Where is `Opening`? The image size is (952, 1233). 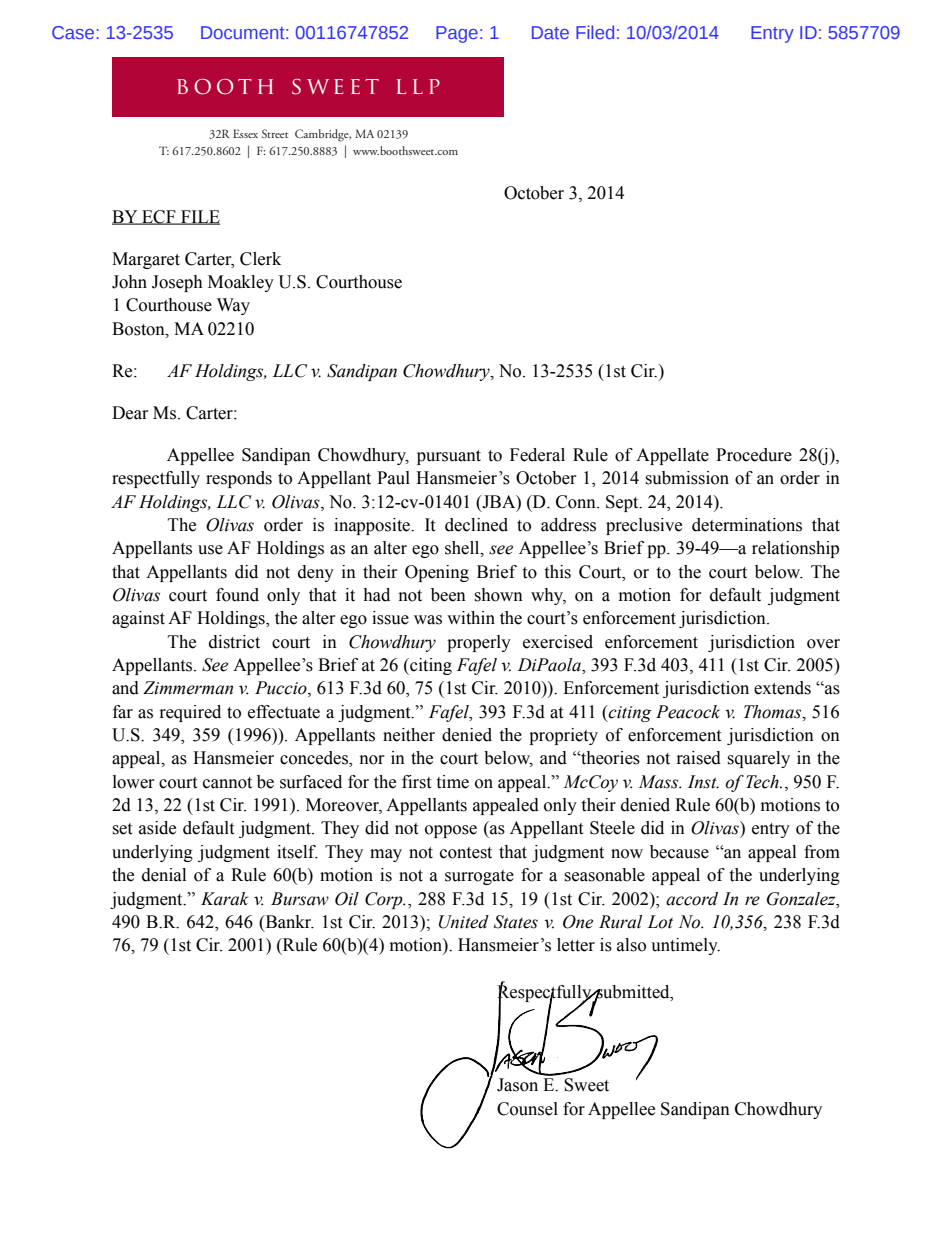
Opening is located at coordinates (437, 573).
